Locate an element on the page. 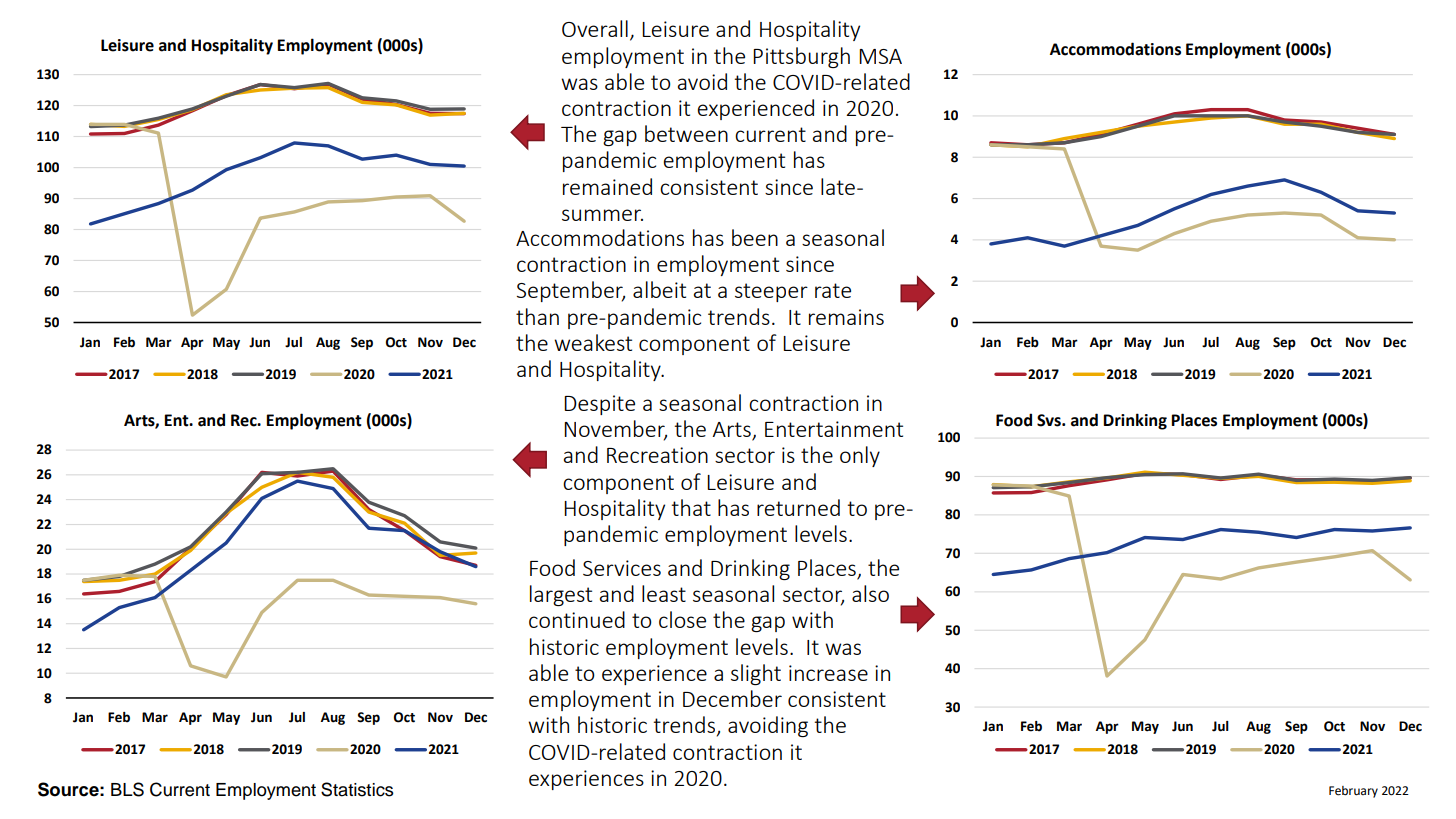 The width and height of the page is (1456, 819). Overall is located at coordinates (595, 28).
